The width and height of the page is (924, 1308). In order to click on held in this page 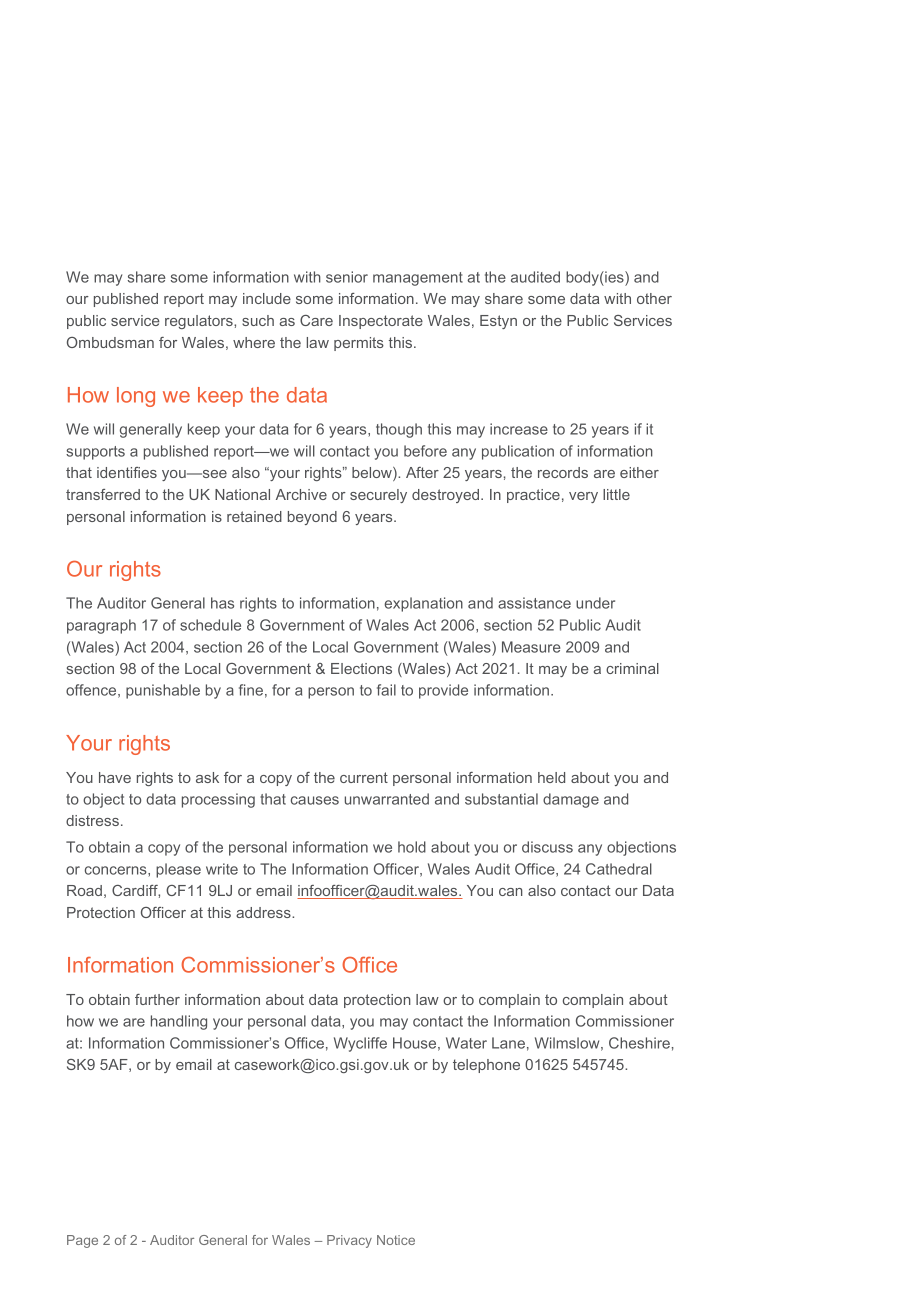, I will do `click(551, 777)`.
